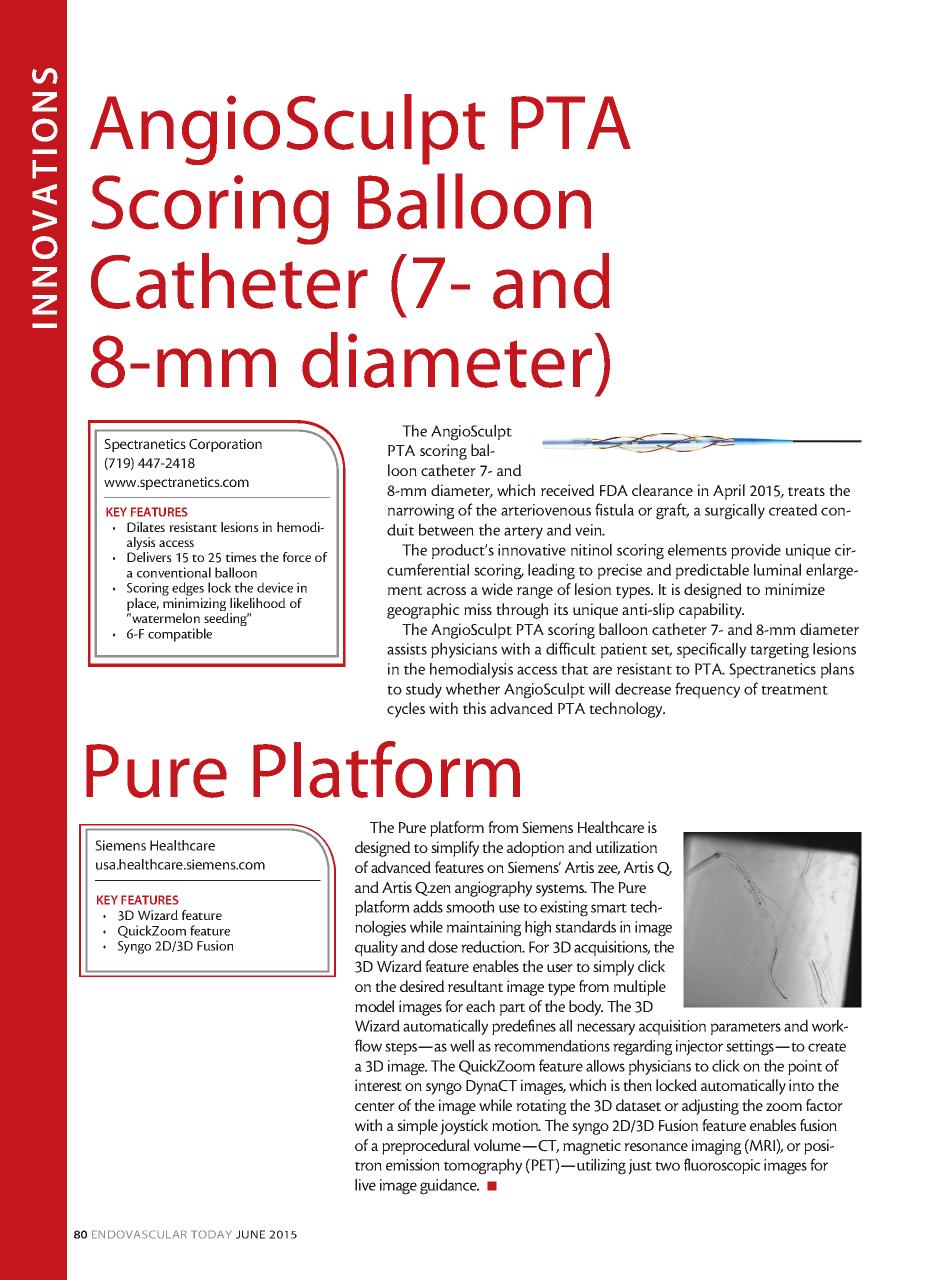 The height and width of the screenshot is (1280, 952). What do you see at coordinates (626, 847) in the screenshot?
I see `utilization` at bounding box center [626, 847].
